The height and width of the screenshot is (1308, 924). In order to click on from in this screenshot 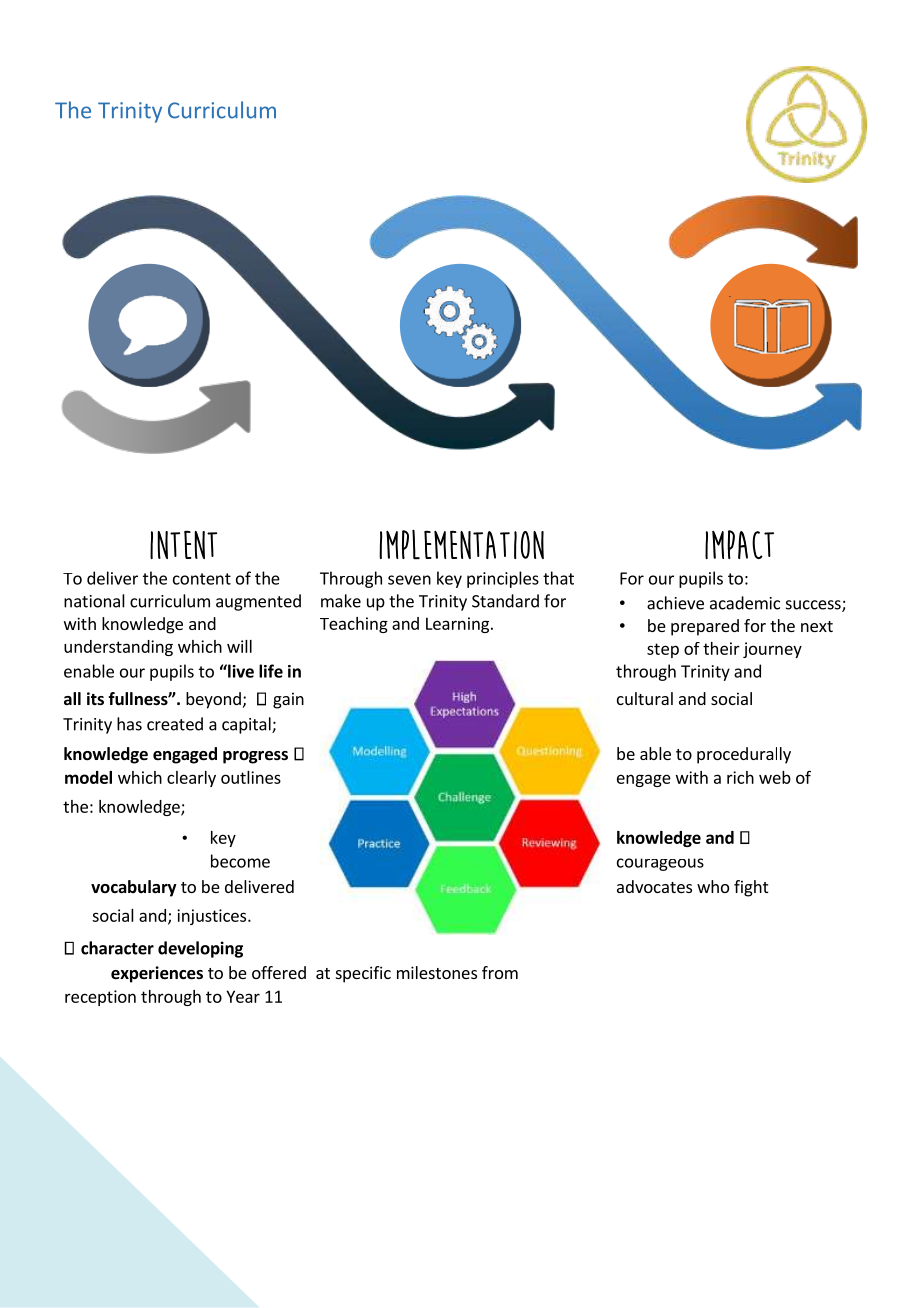, I will do `click(500, 972)`.
